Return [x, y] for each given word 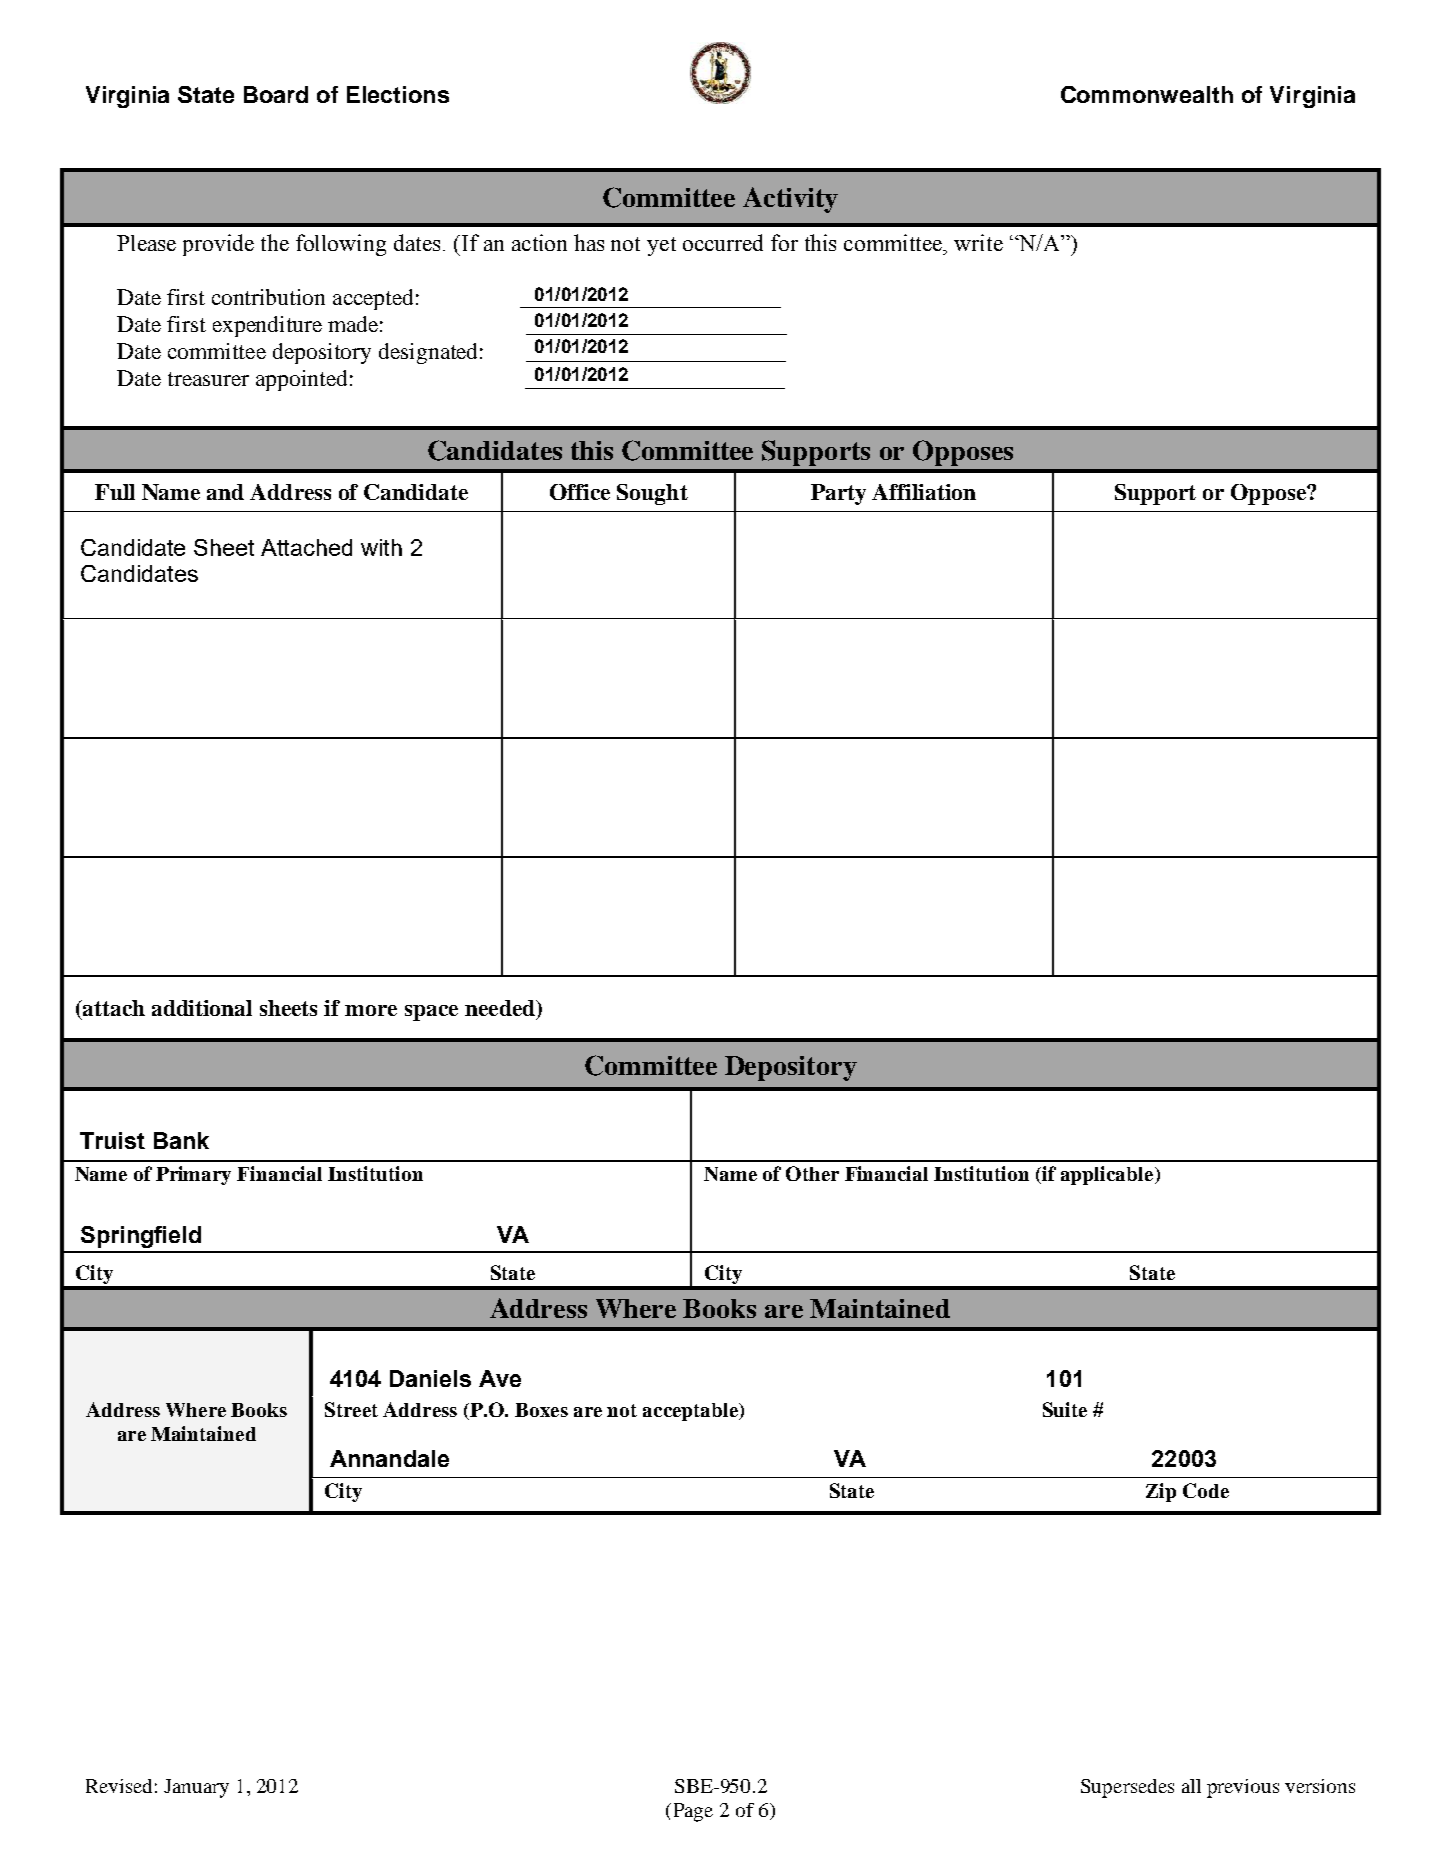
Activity [790, 200]
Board [276, 94]
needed [501, 1008]
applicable [1108, 1175]
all [1191, 1786]
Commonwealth [1147, 94]
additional [202, 1008]
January [196, 1788]
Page [691, 1812]
